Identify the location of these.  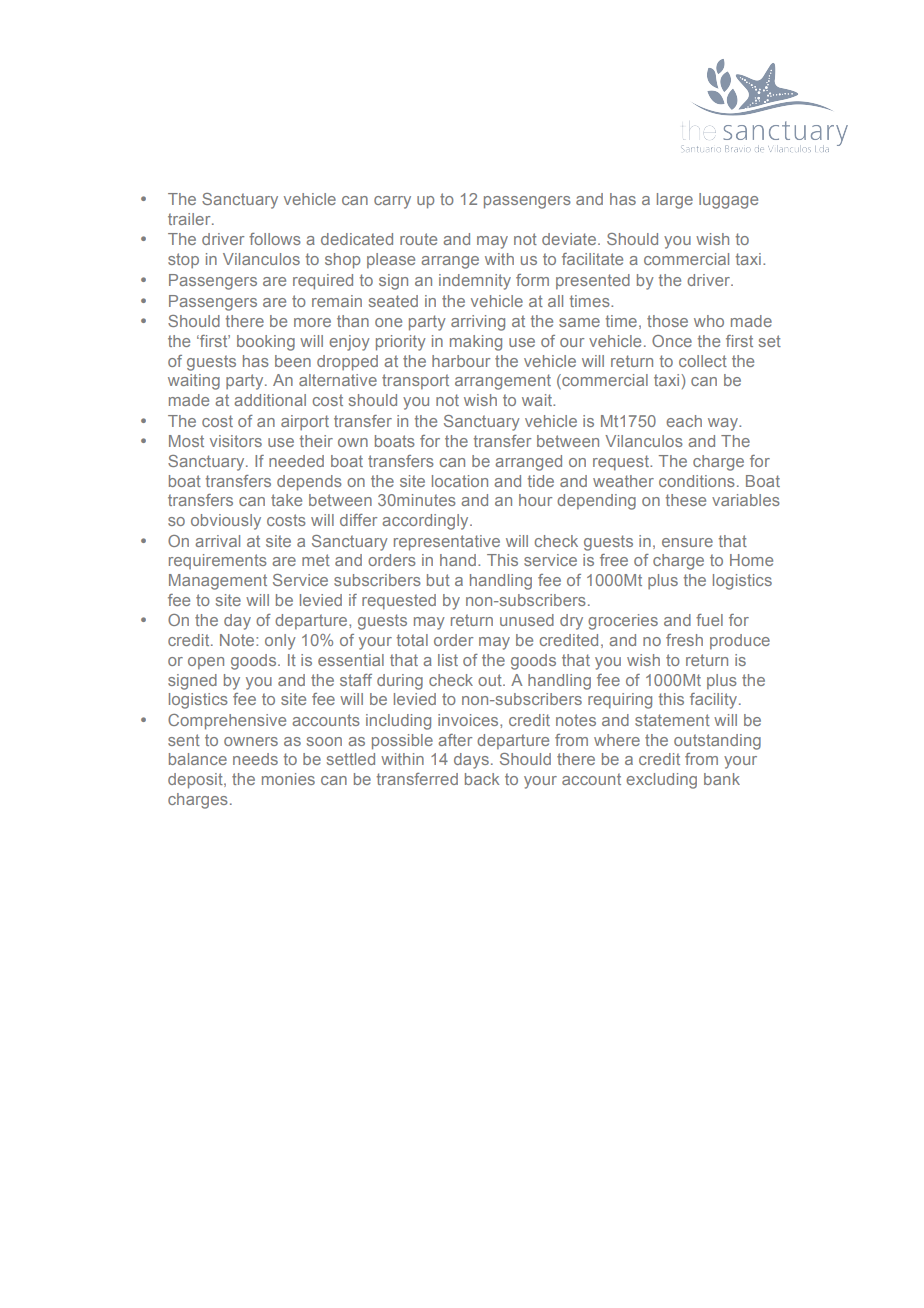
(686, 500).
